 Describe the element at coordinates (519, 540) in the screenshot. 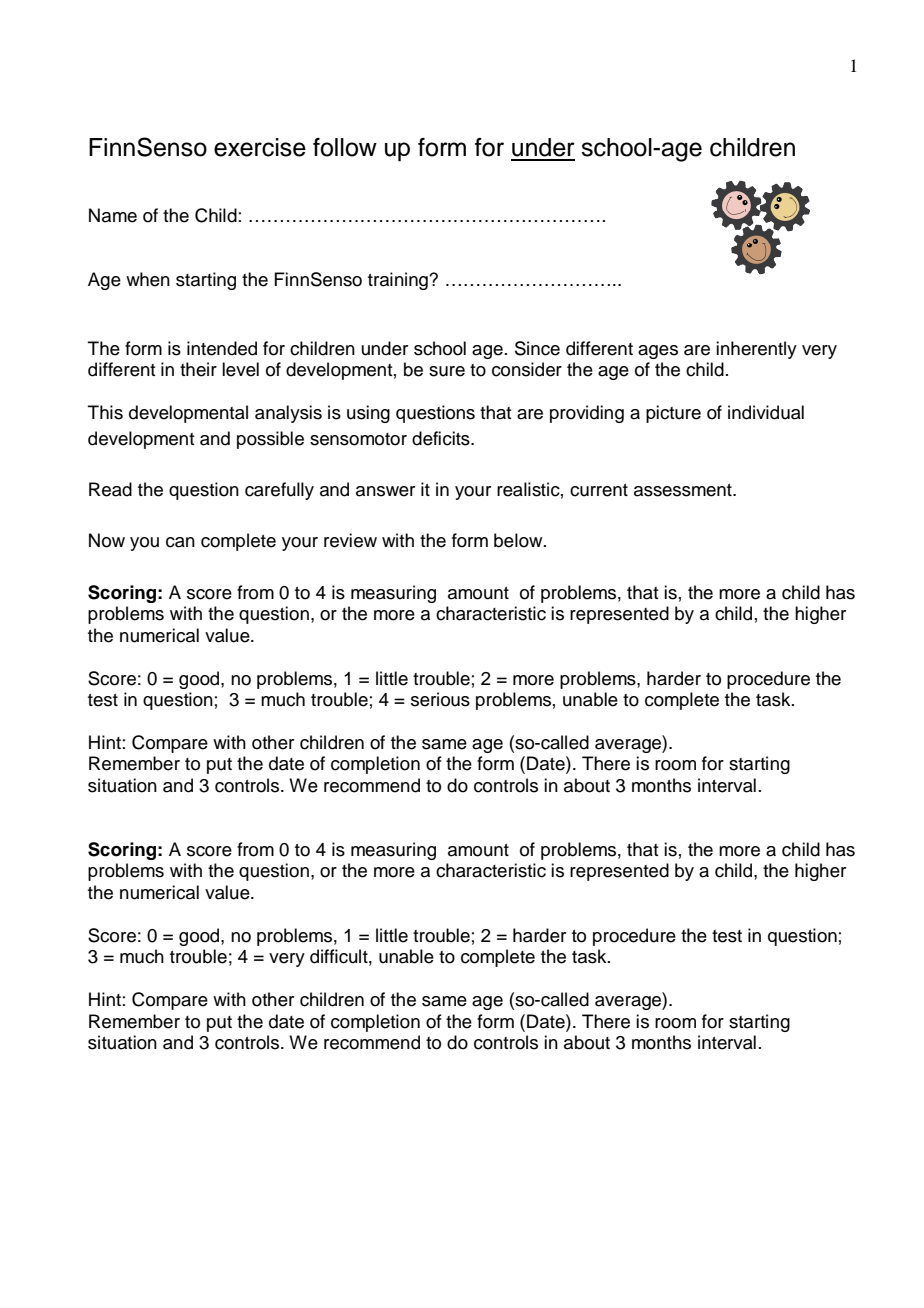

I see `below` at that location.
